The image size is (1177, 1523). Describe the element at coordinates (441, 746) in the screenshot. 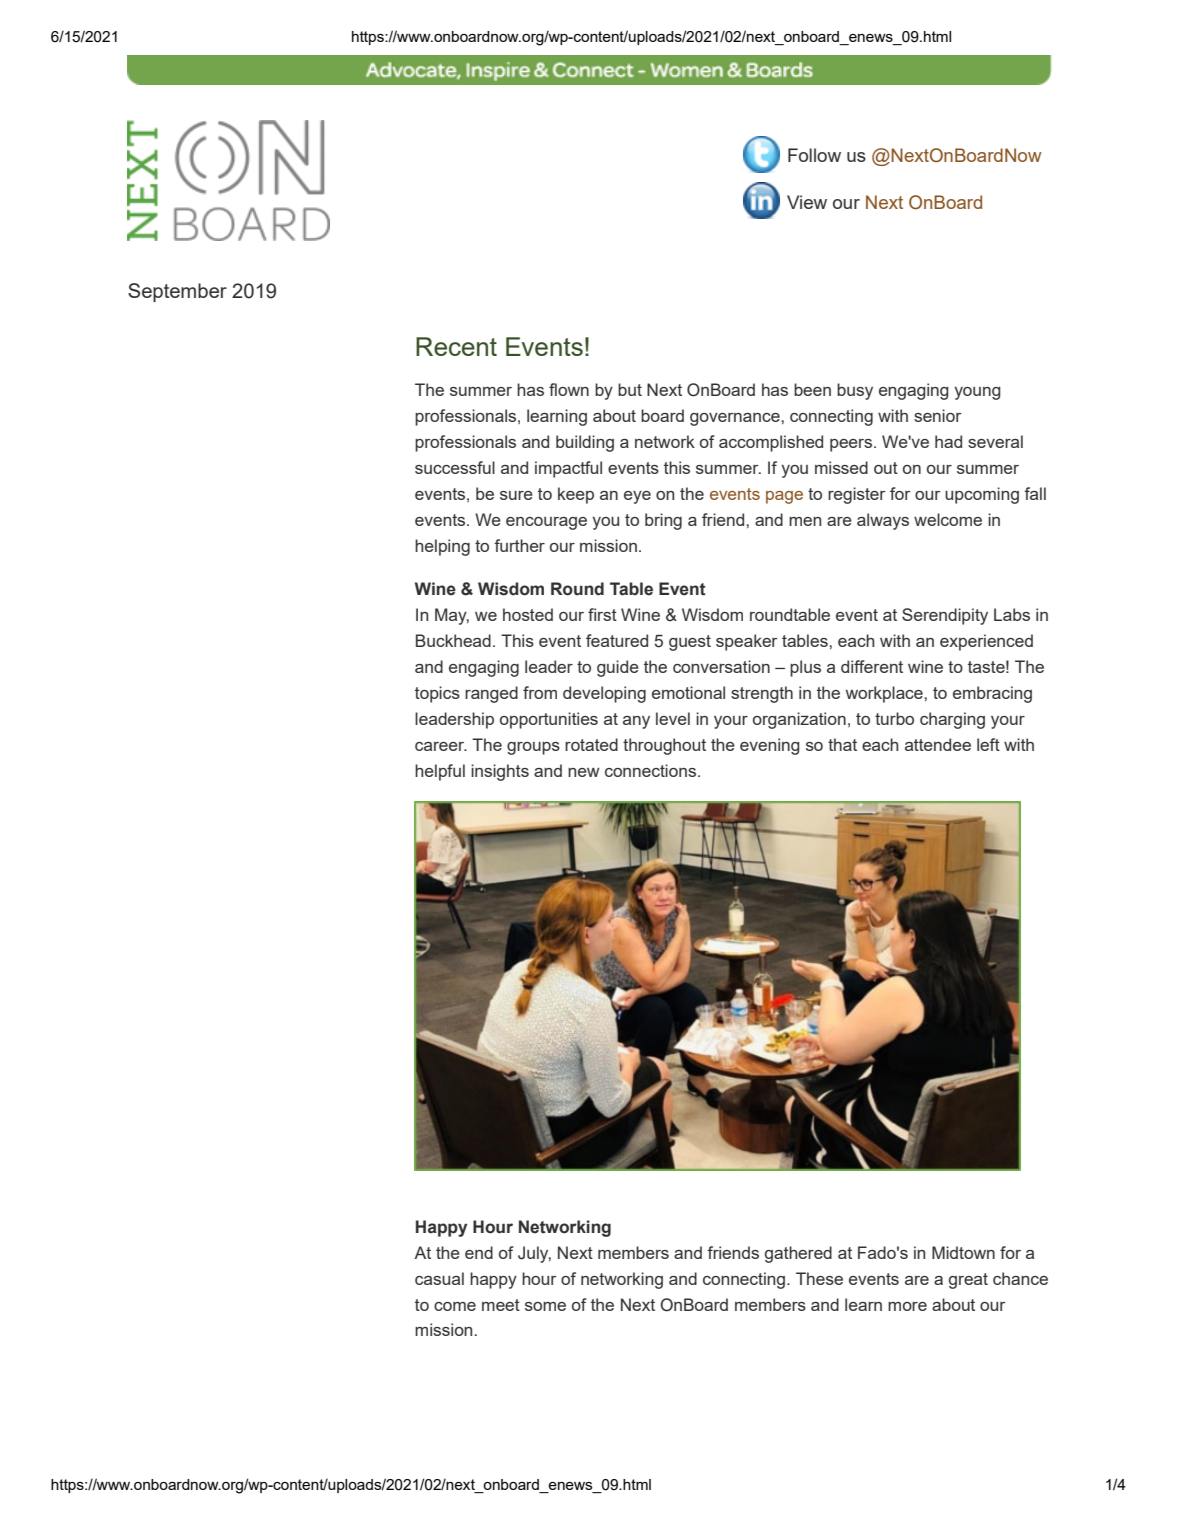

I see `career` at that location.
